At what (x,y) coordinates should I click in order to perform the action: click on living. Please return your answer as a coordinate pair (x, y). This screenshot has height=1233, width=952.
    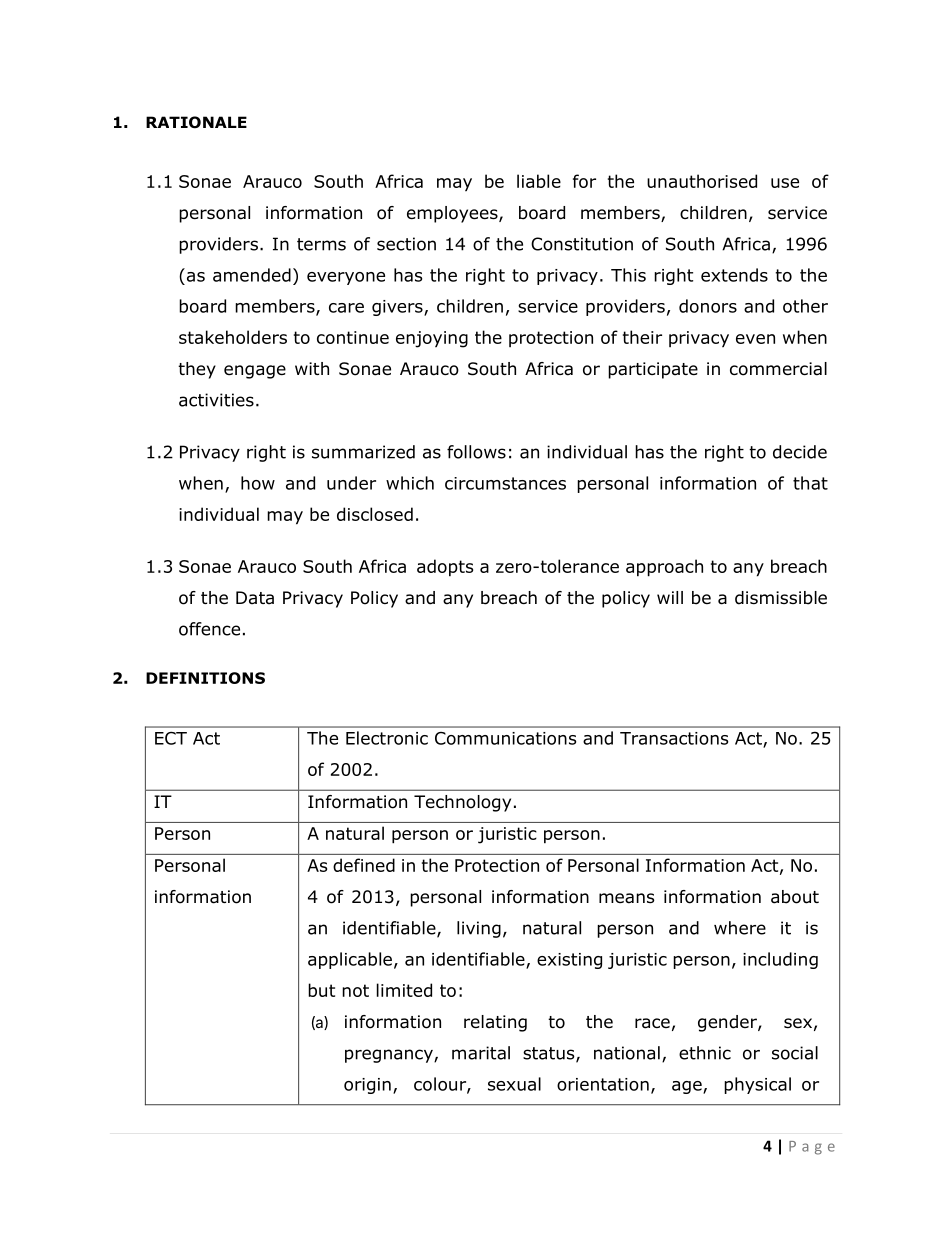
    Looking at the image, I should click on (479, 929).
